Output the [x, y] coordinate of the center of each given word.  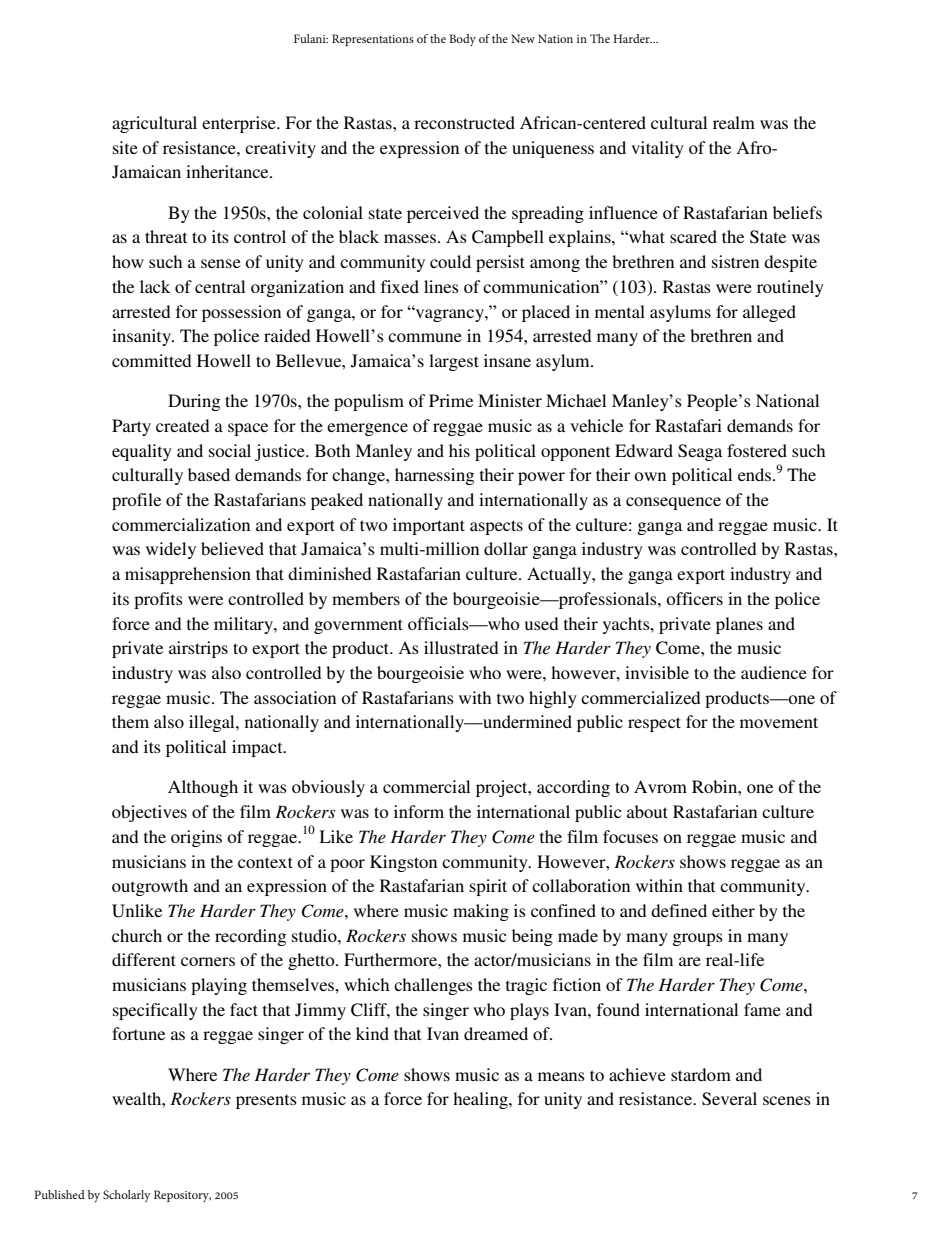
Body [462, 40]
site [125, 147]
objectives [149, 813]
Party [131, 427]
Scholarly [127, 1196]
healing [481, 1100]
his [459, 450]
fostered [757, 450]
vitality [657, 149]
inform [419, 811]
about [647, 811]
